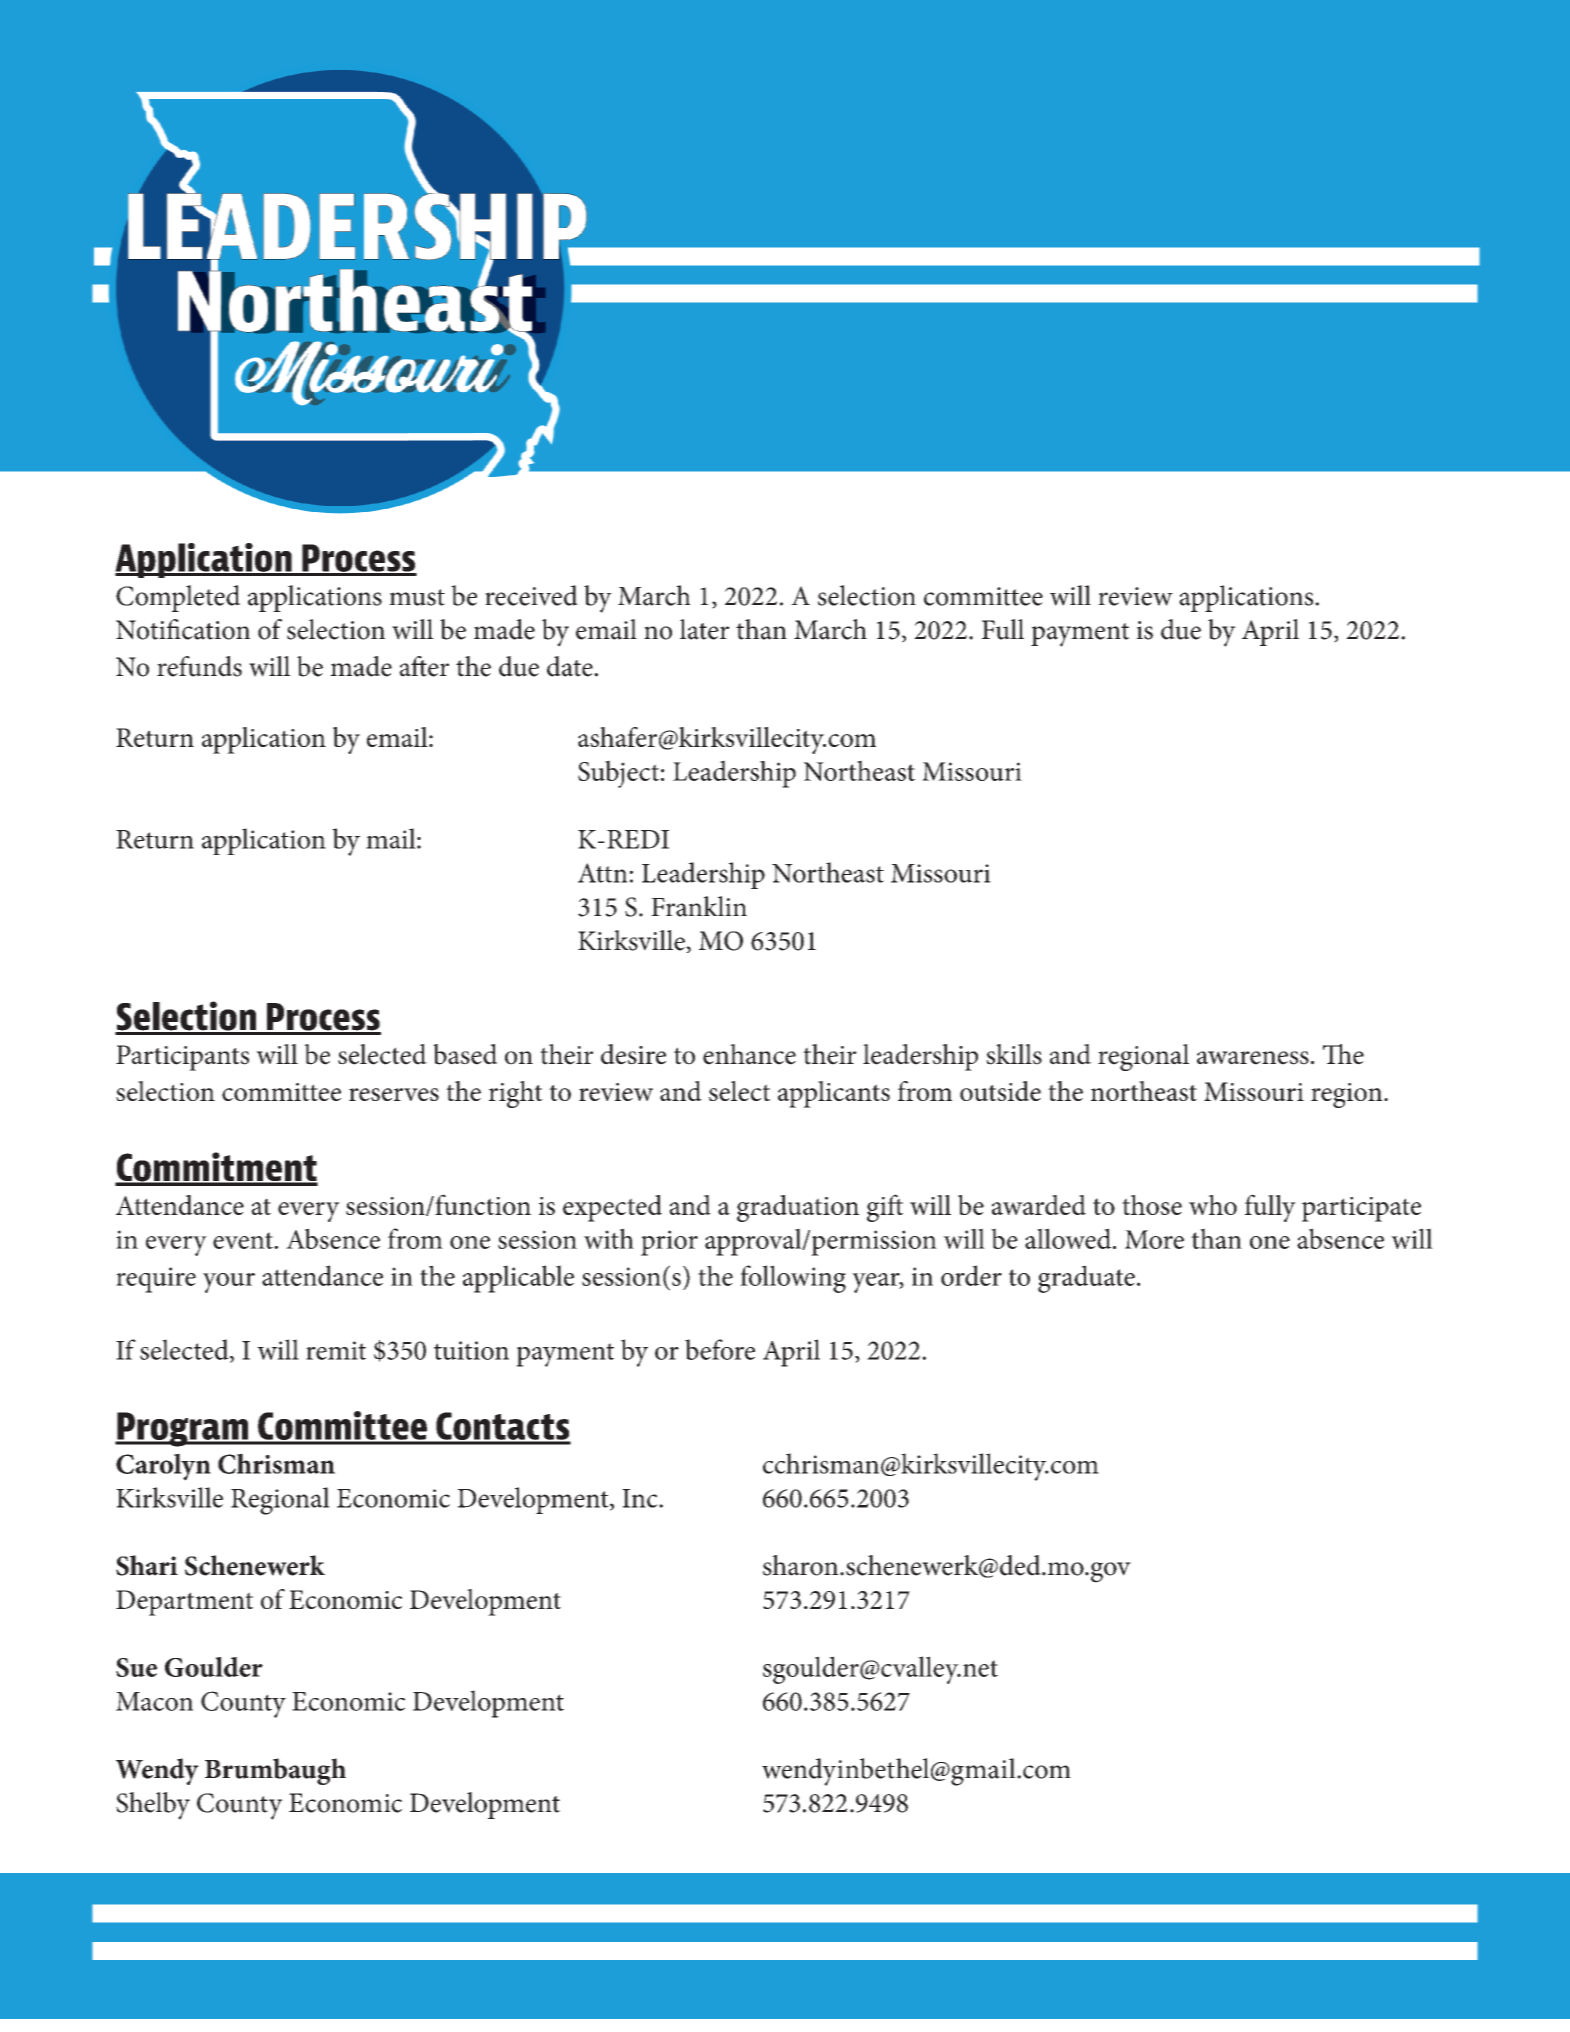 The height and width of the image is (2032, 1570). I want to click on Participants, so click(182, 1058).
